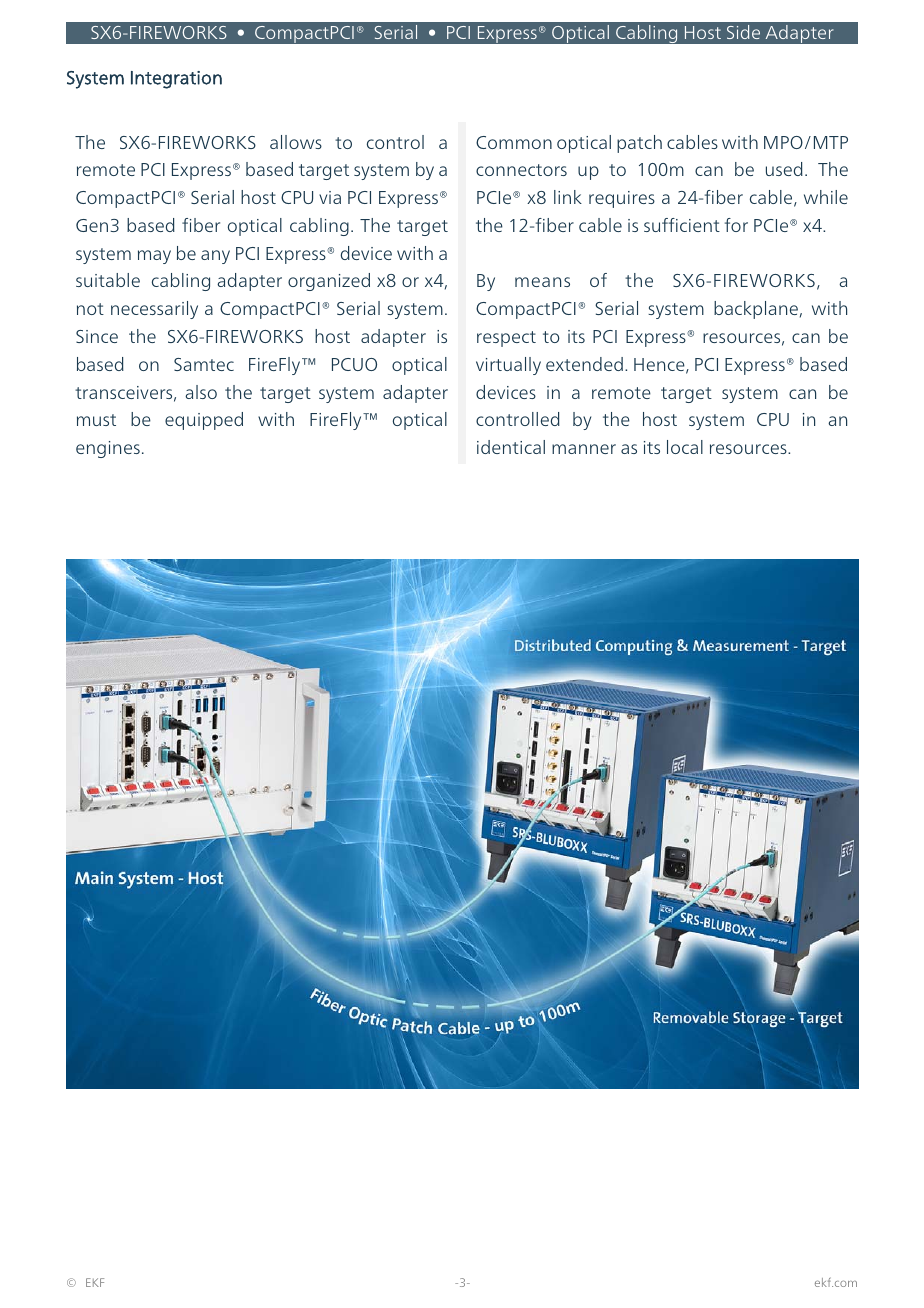 The height and width of the page is (1308, 924). I want to click on local, so click(685, 447).
